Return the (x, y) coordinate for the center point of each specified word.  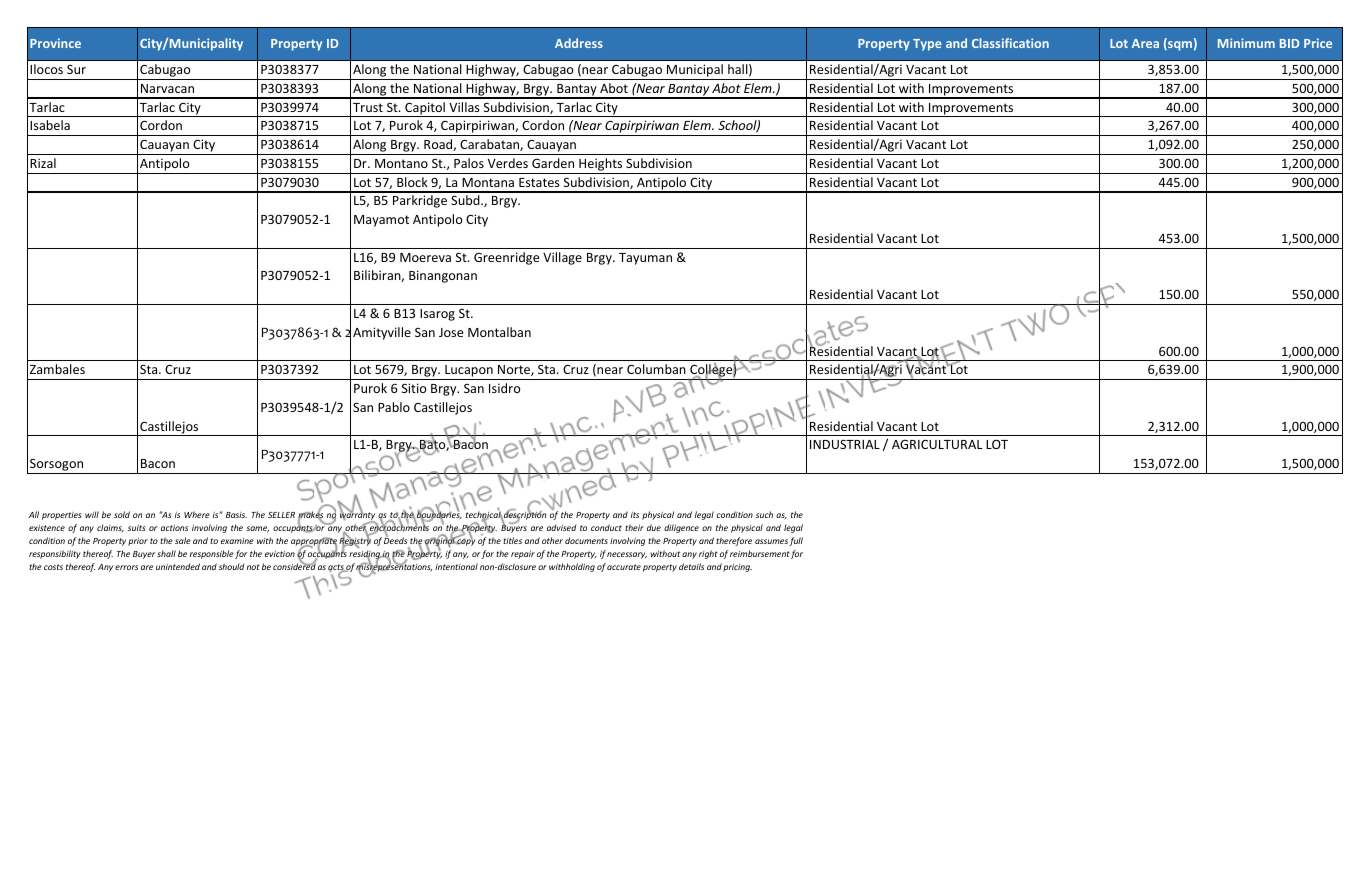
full (796, 541)
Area (1145, 43)
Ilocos (46, 69)
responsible (212, 554)
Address (579, 43)
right (708, 554)
